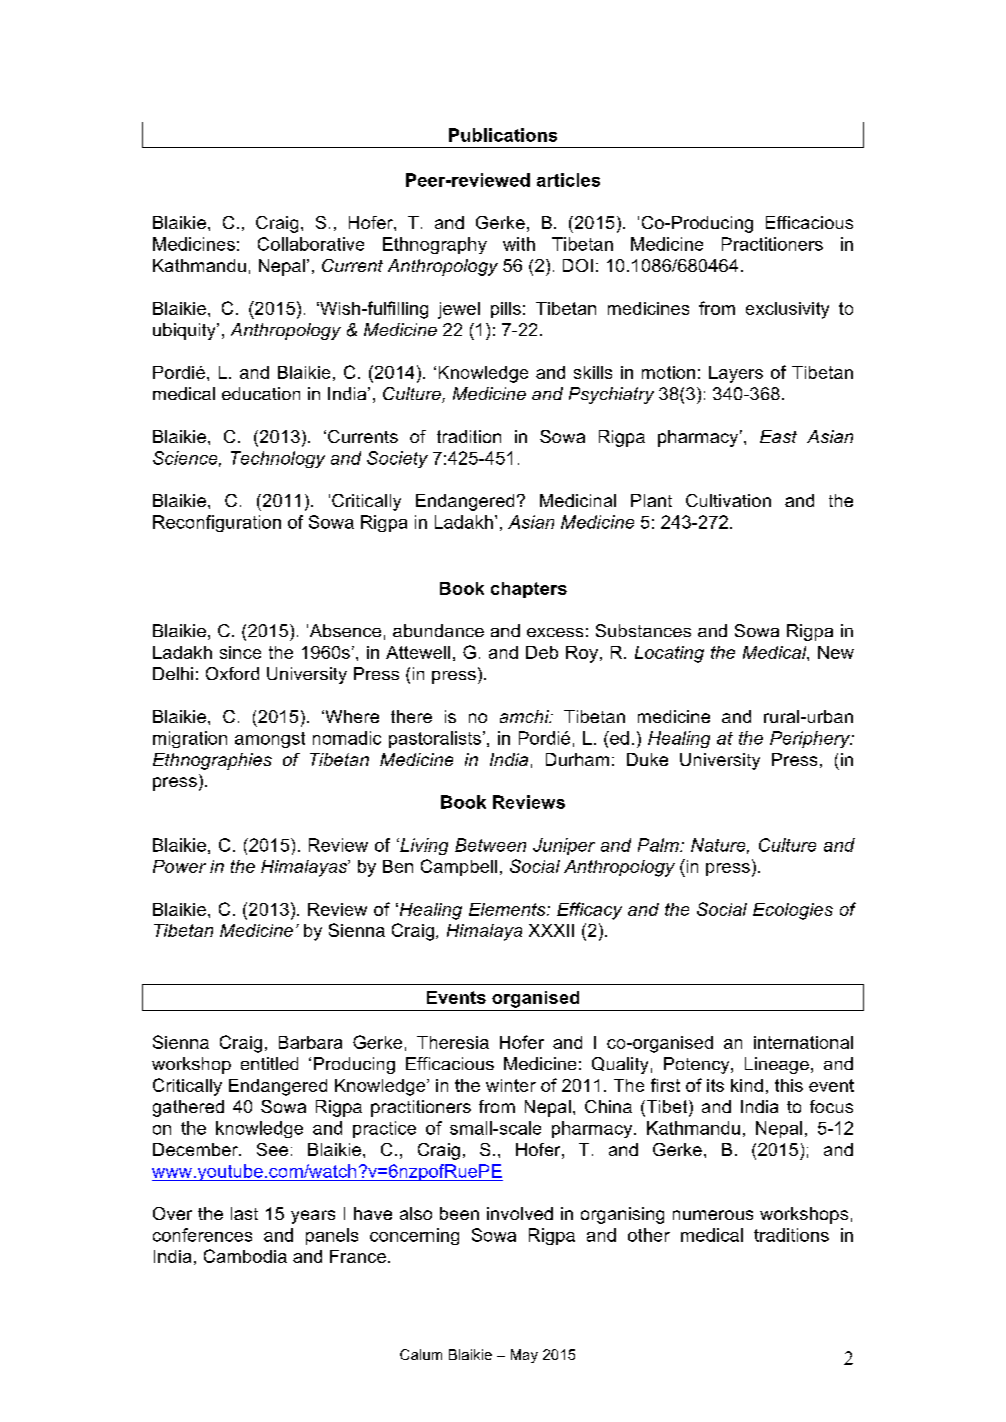 The width and height of the image is (1006, 1422). I want to click on May, so click(524, 1356).
